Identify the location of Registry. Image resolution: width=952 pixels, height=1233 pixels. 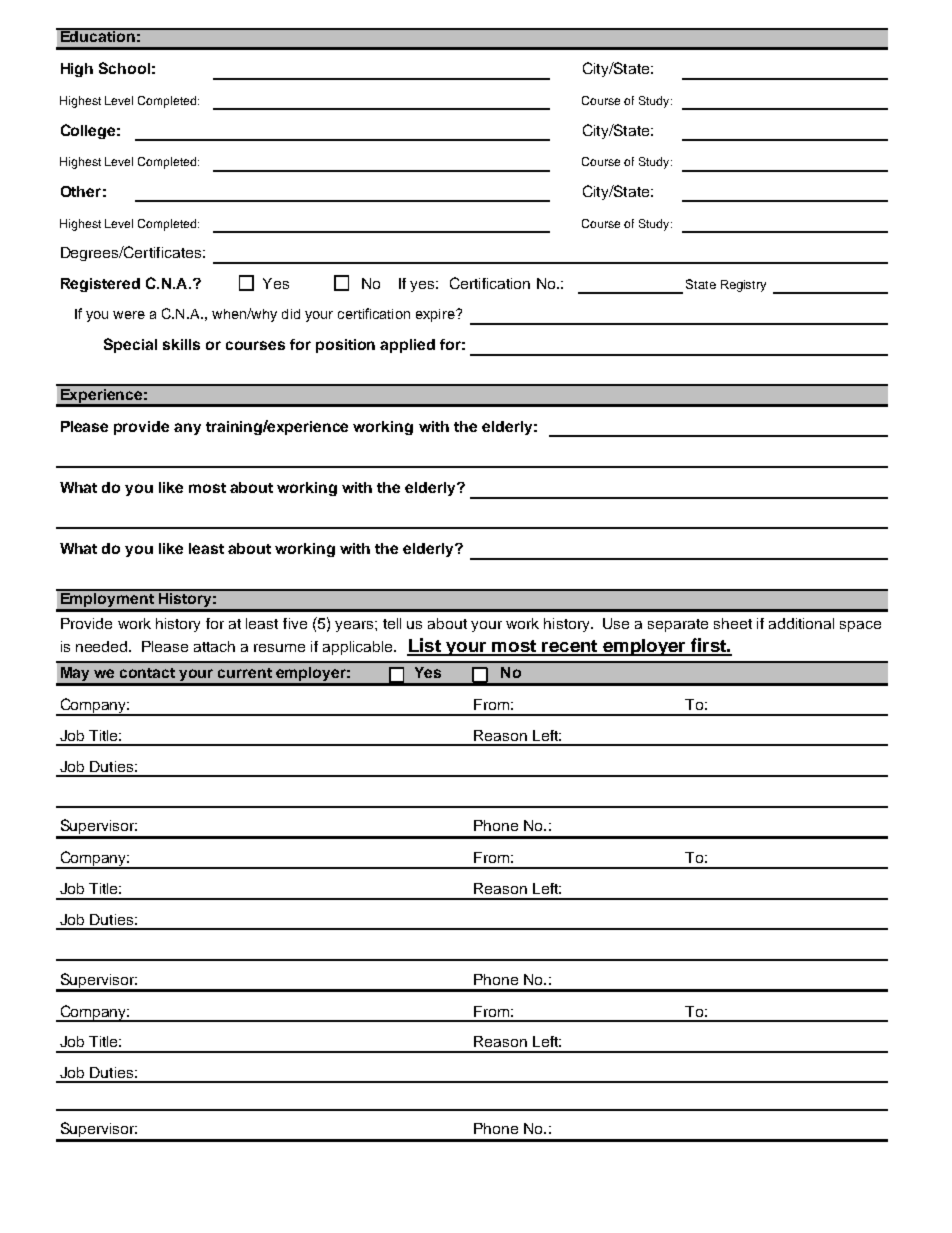
(743, 286).
